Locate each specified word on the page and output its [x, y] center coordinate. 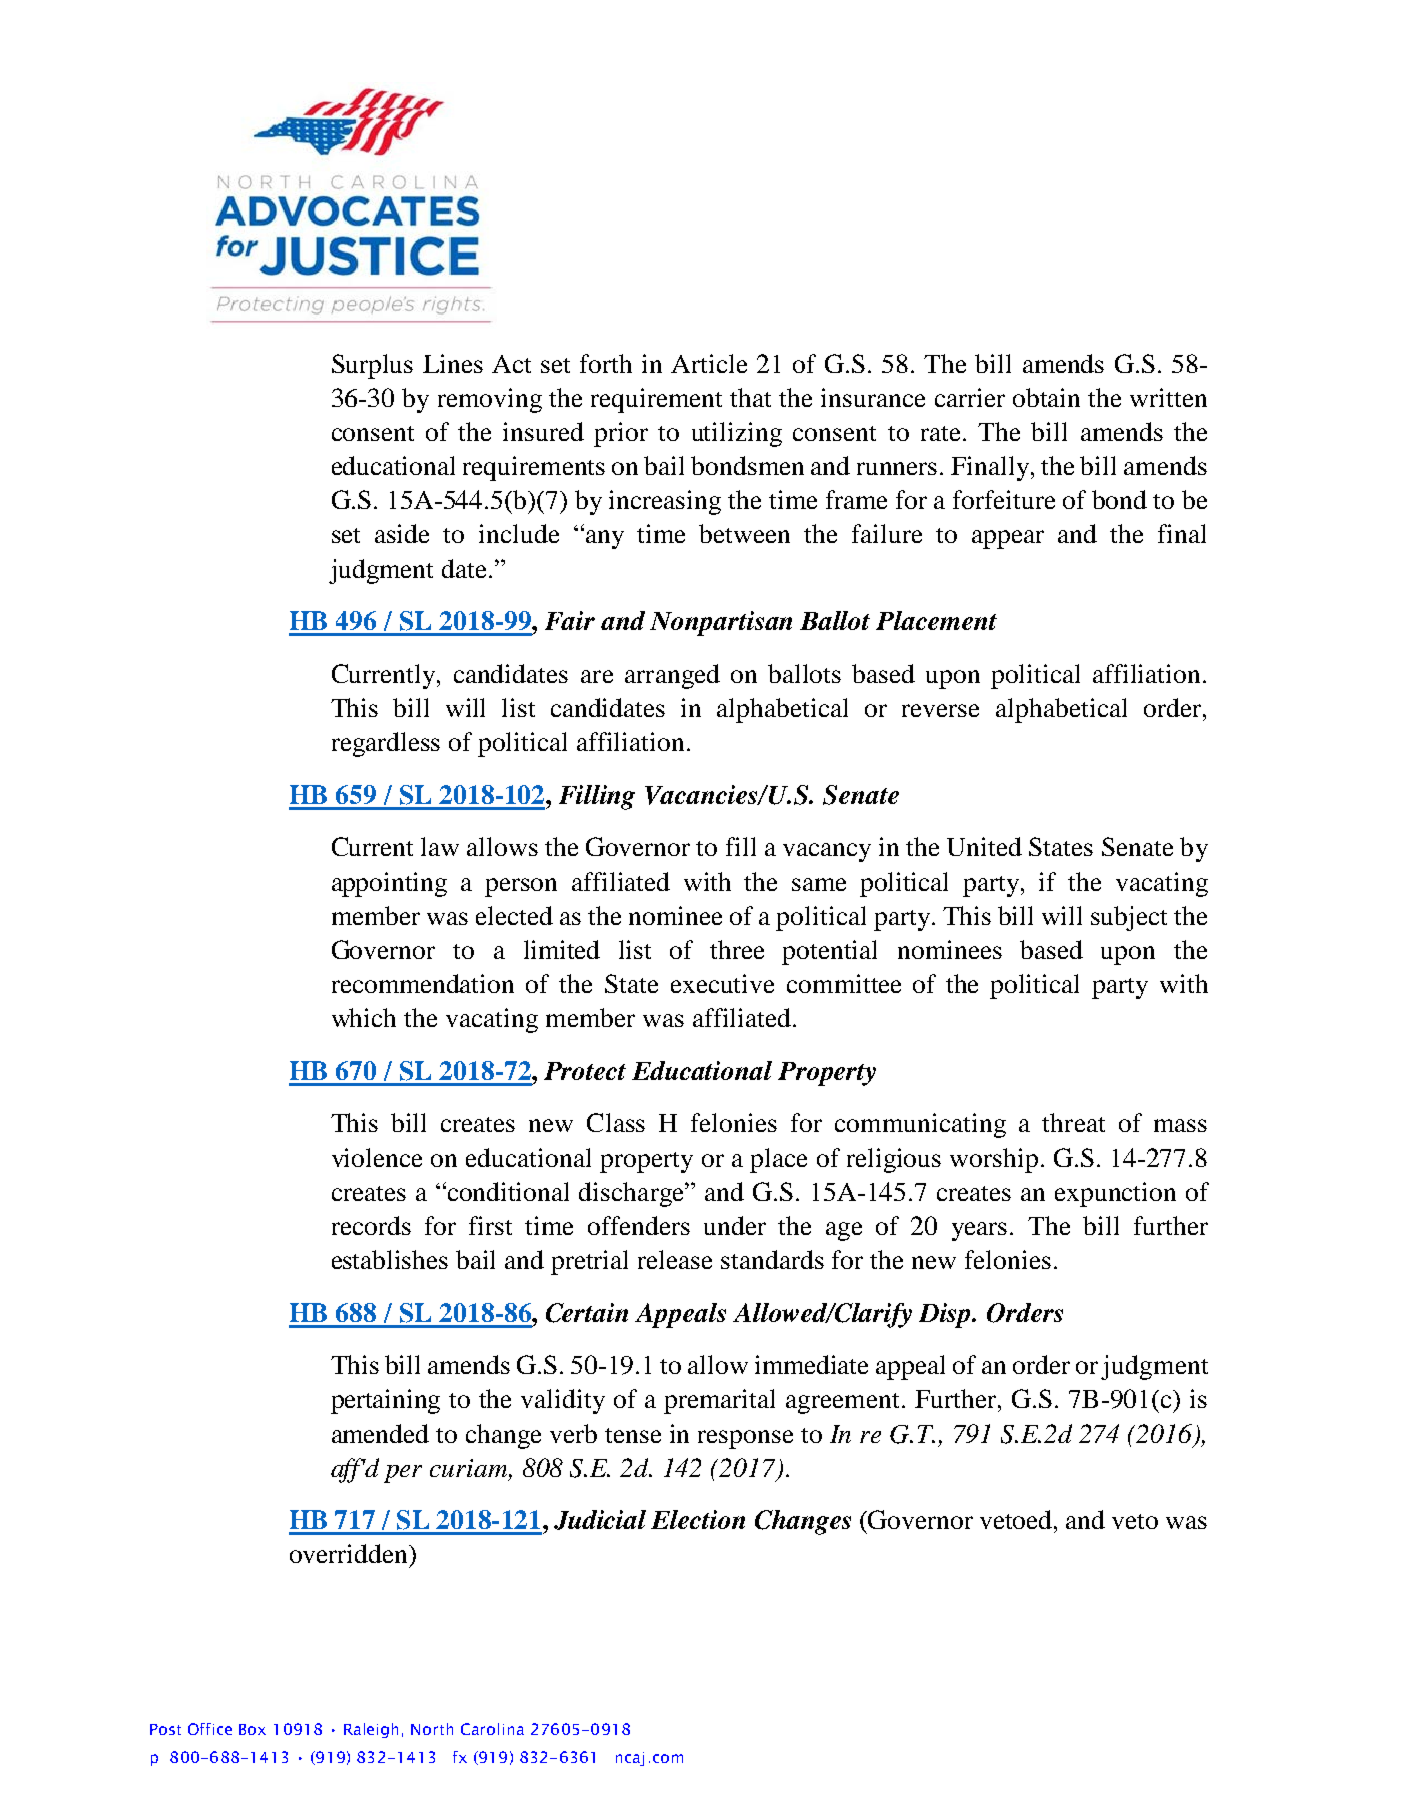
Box [252, 1729]
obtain [1046, 397]
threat [1073, 1122]
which [364, 1017]
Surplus [372, 366]
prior [621, 434]
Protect [585, 1071]
